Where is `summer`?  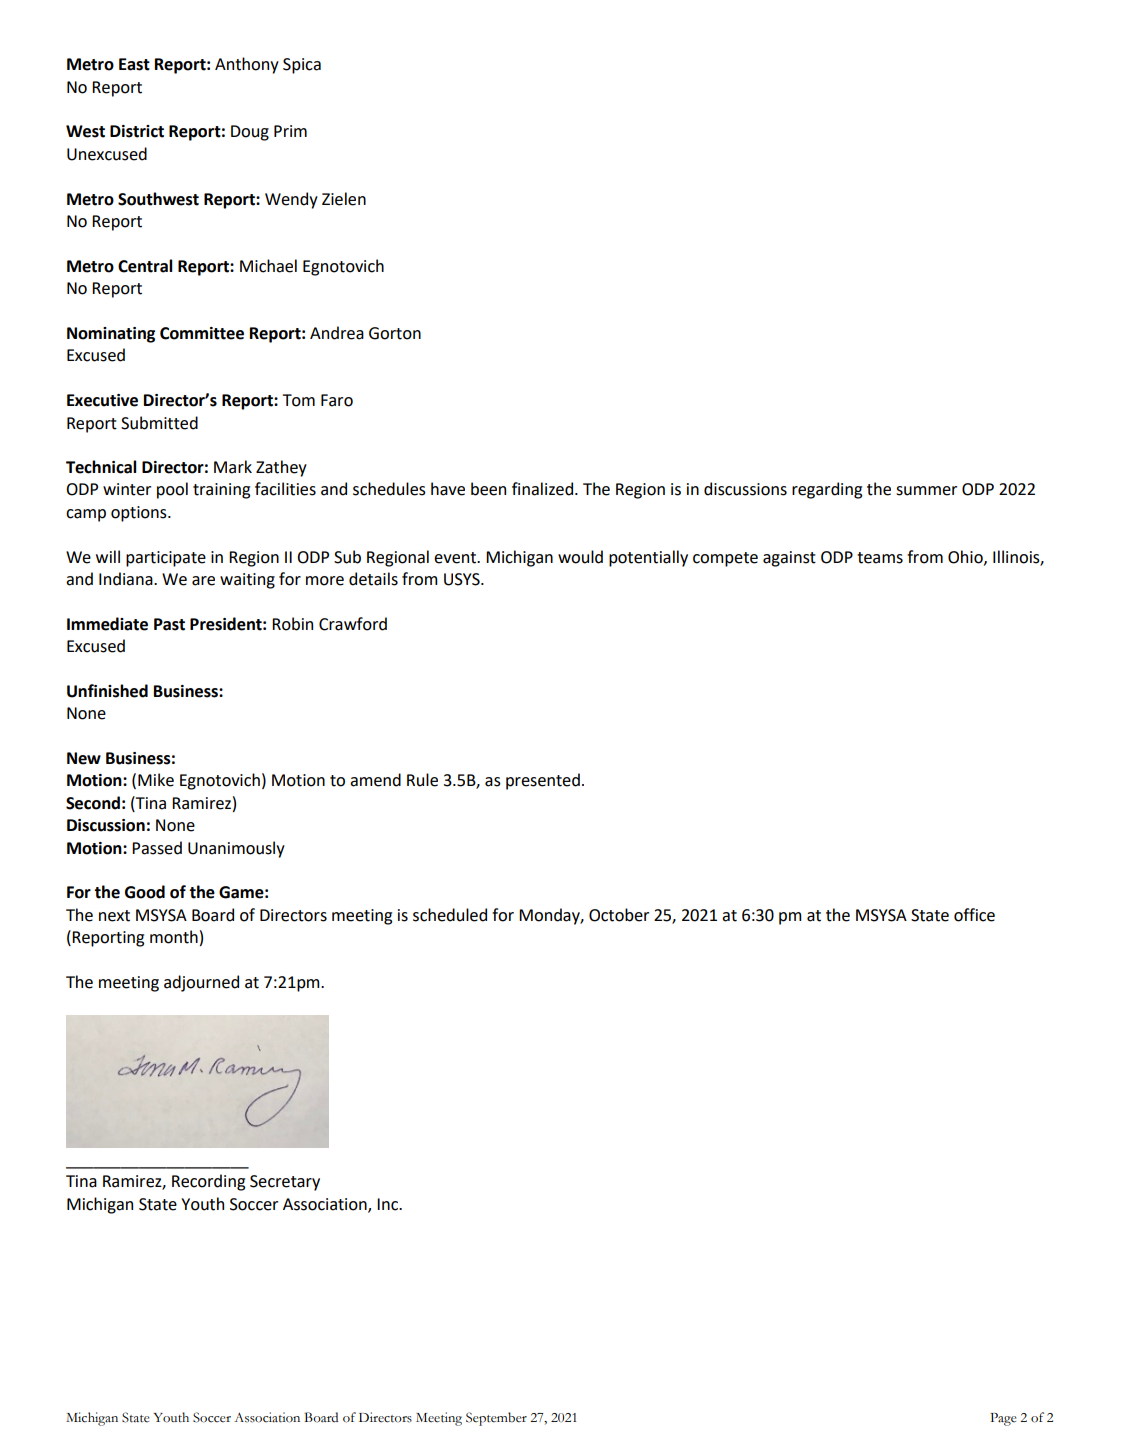
summer is located at coordinates (926, 491).
